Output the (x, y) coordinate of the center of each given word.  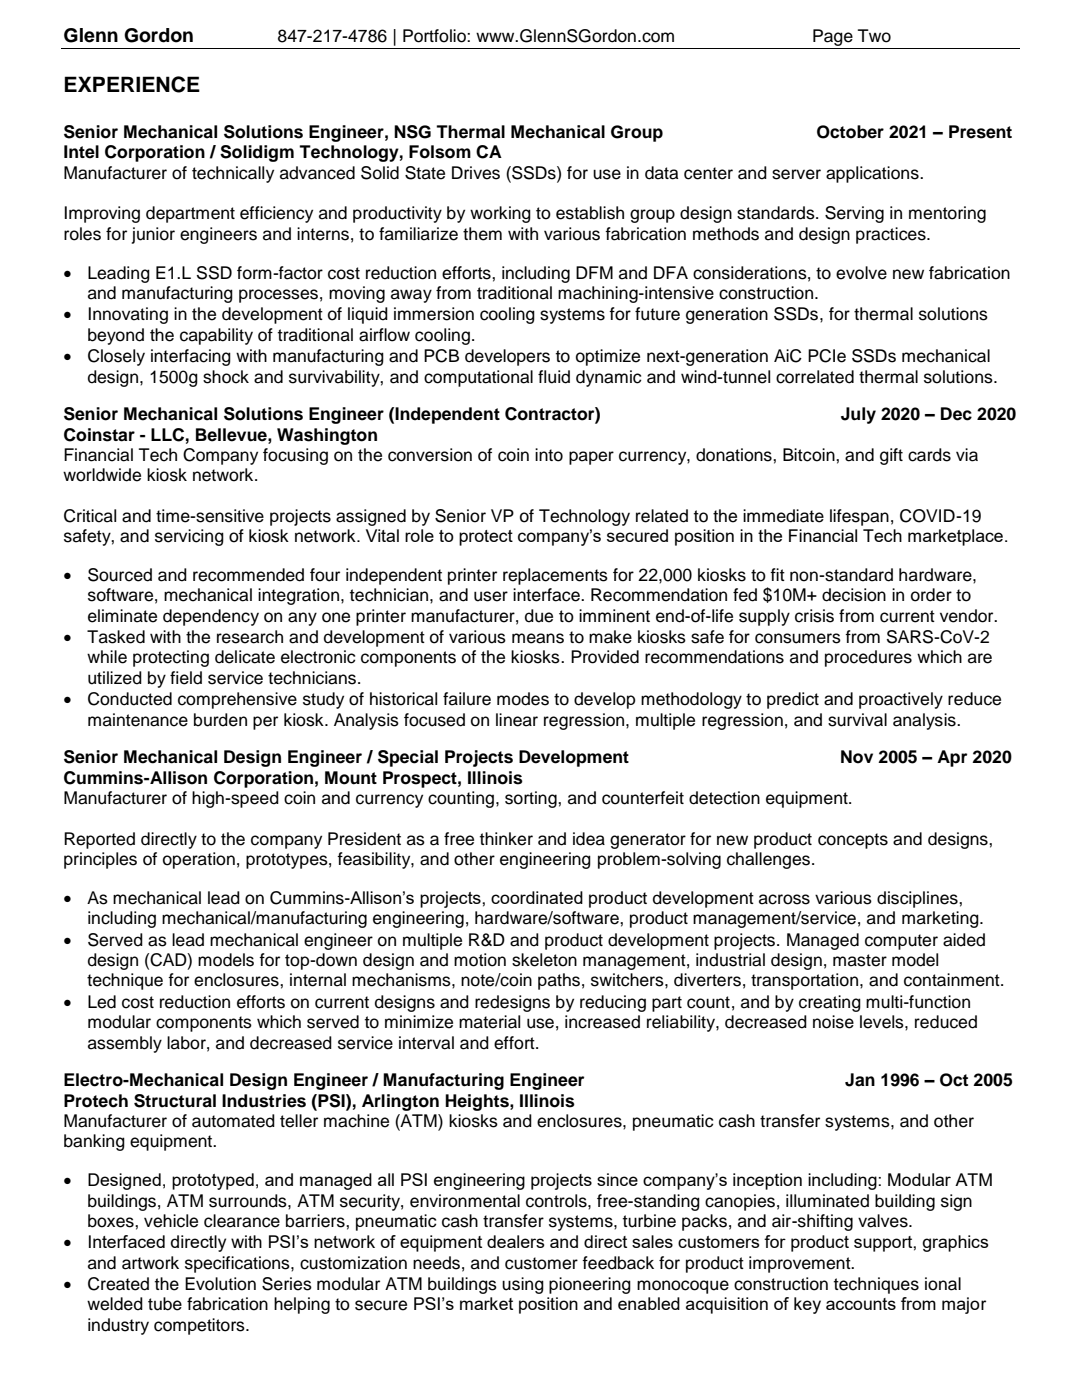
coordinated (537, 897)
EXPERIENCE (132, 84)
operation (199, 860)
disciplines (918, 899)
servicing (189, 537)
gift (891, 456)
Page (833, 37)
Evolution (220, 1284)
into (549, 455)
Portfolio (435, 36)
